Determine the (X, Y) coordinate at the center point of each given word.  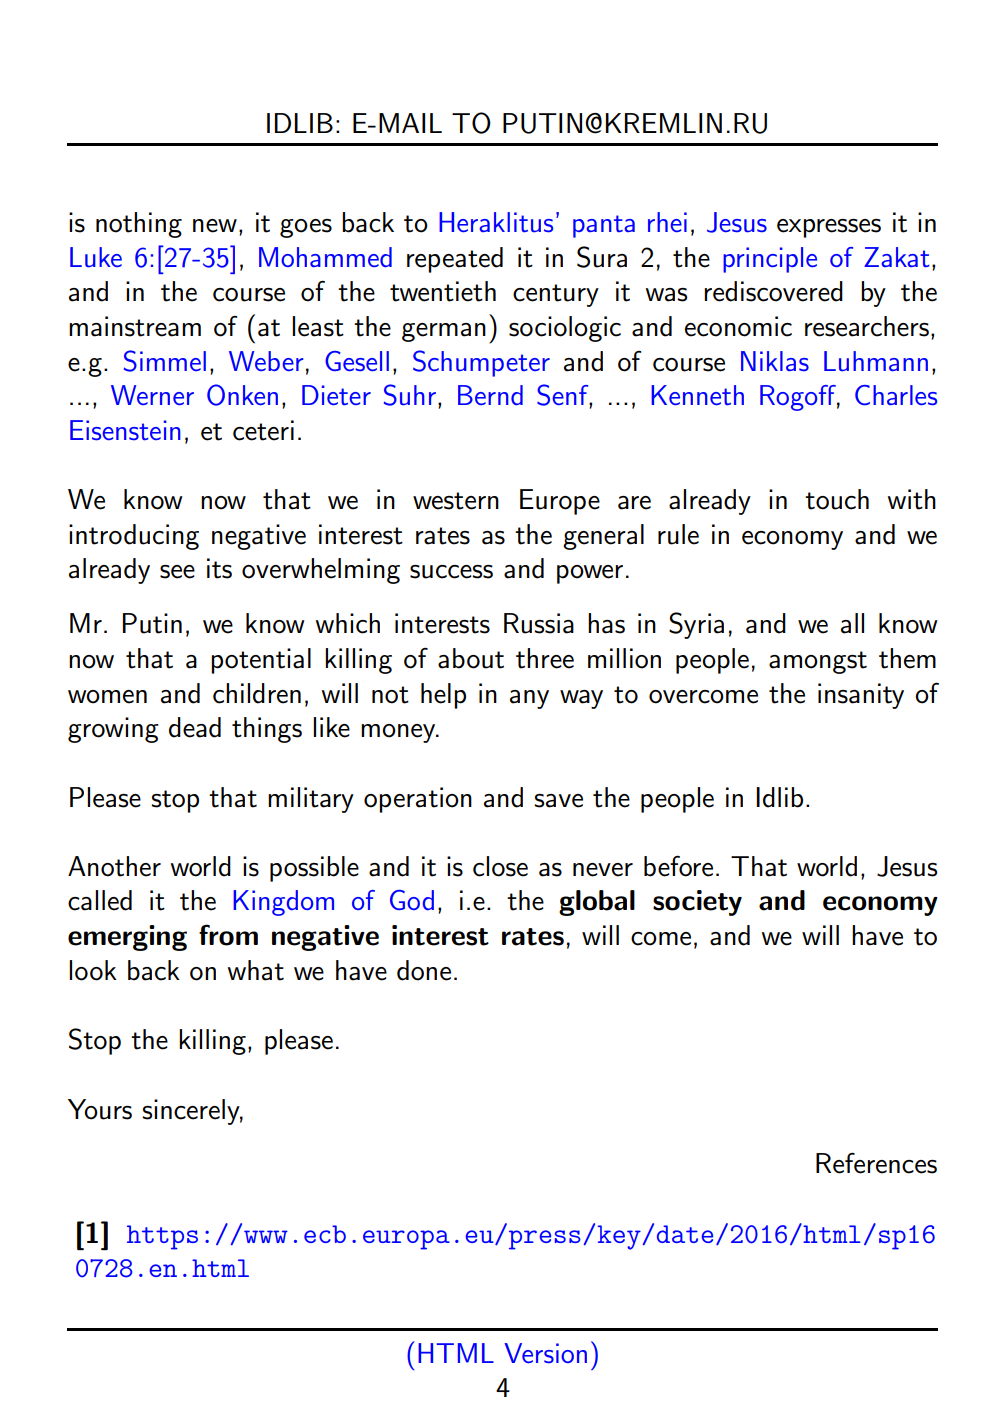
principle (770, 260)
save (558, 801)
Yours (100, 1109)
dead (195, 727)
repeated (455, 260)
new (215, 226)
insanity (861, 696)
